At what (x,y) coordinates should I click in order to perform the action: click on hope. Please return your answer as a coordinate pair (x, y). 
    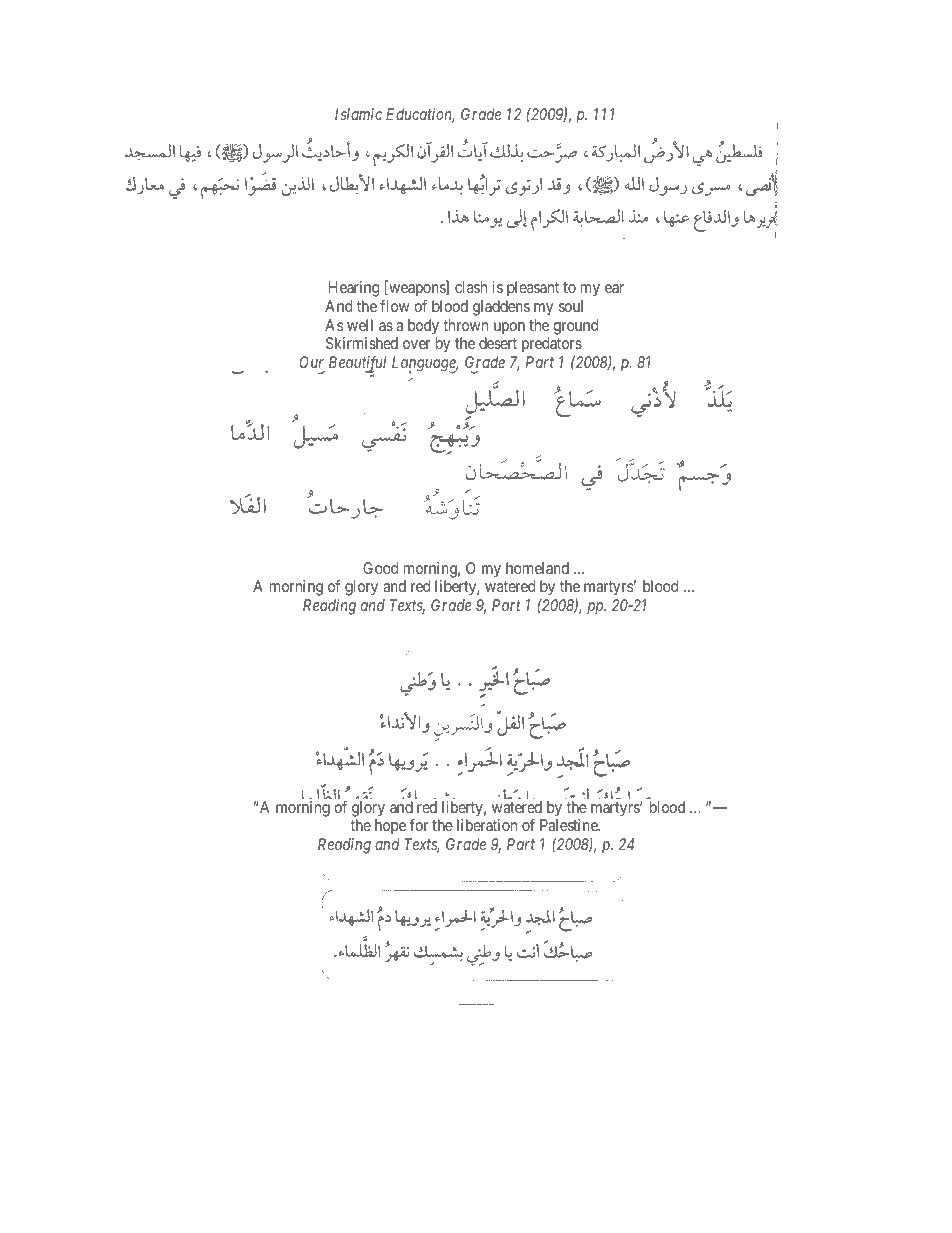
    Looking at the image, I should click on (390, 826).
